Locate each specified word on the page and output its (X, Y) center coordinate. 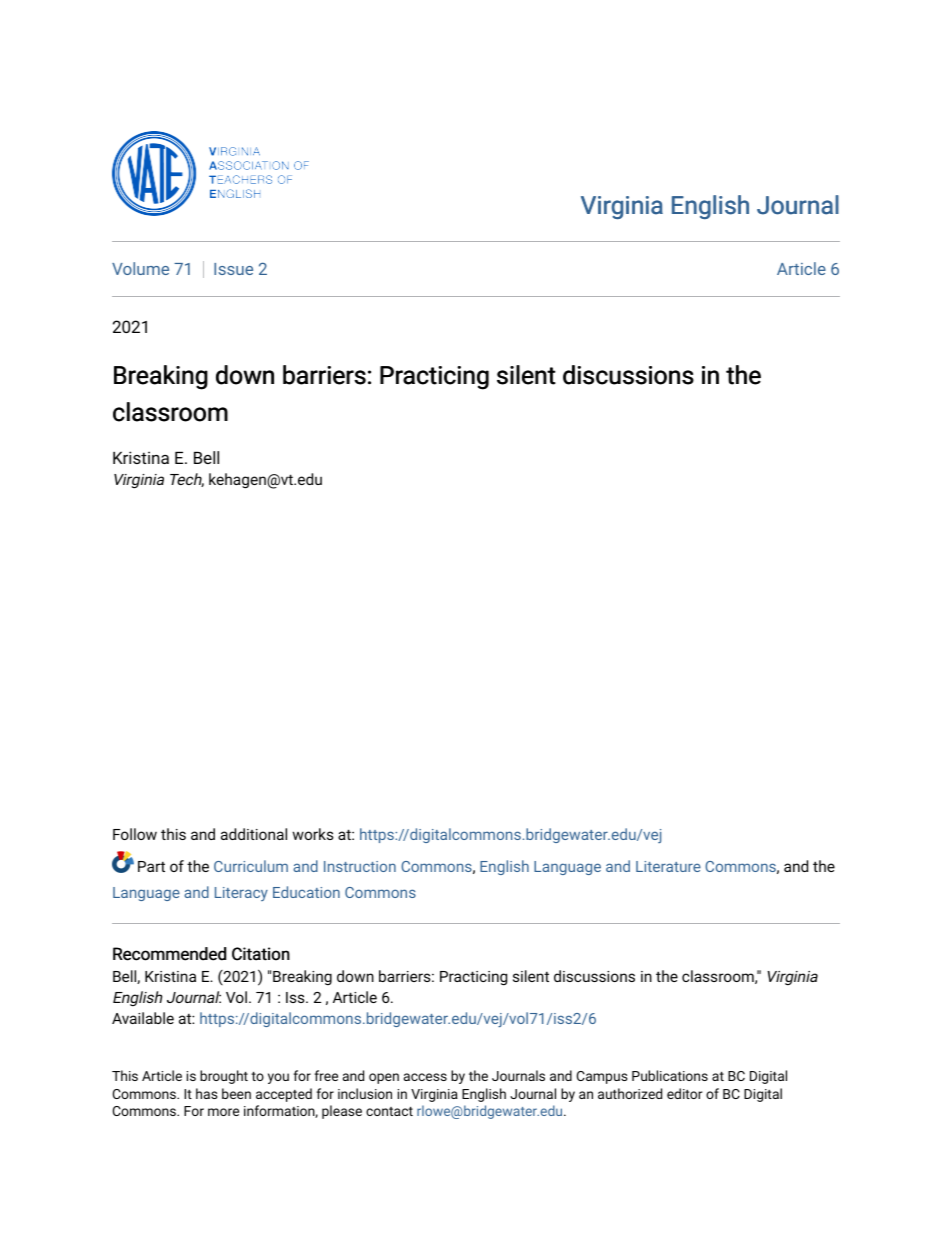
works (313, 834)
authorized (630, 1093)
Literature (668, 866)
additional (254, 834)
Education (306, 892)
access (425, 1077)
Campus (602, 1077)
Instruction (360, 866)
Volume (140, 268)
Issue (233, 269)
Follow (135, 834)
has (207, 1093)
